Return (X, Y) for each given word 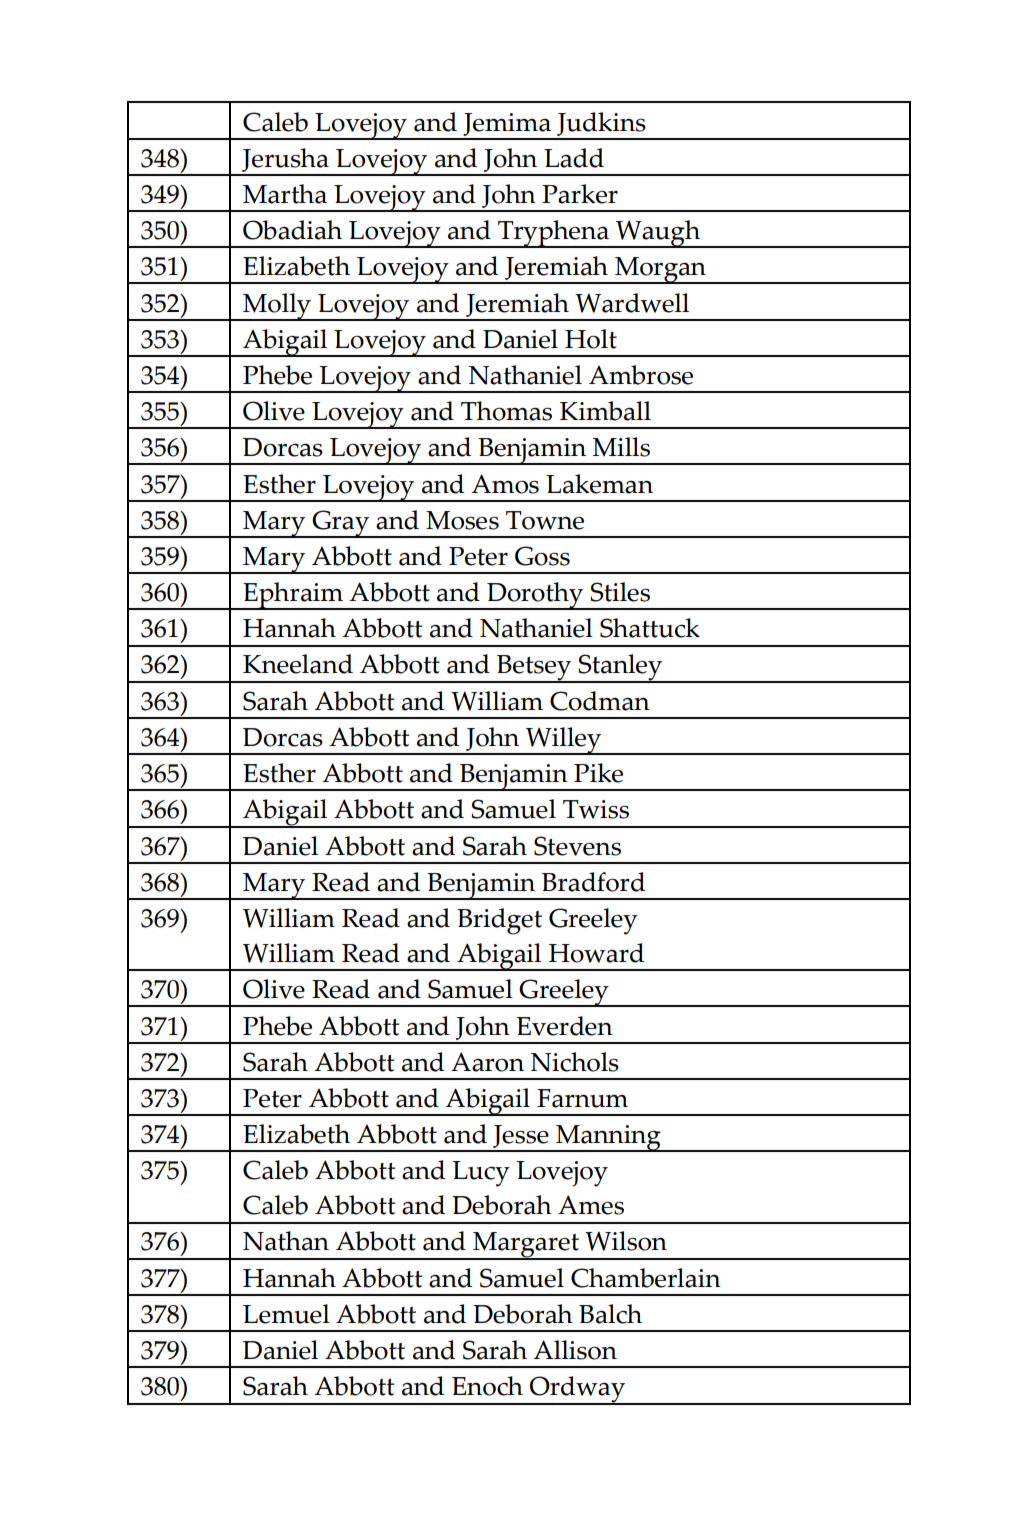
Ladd (574, 158)
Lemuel (286, 1314)
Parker (580, 194)
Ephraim (293, 596)
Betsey (534, 669)
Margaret (526, 1246)
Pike (598, 773)
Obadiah (292, 230)
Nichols (575, 1062)
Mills (621, 447)
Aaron (487, 1062)
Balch (610, 1314)
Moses (462, 520)
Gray (340, 524)
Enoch (487, 1386)
